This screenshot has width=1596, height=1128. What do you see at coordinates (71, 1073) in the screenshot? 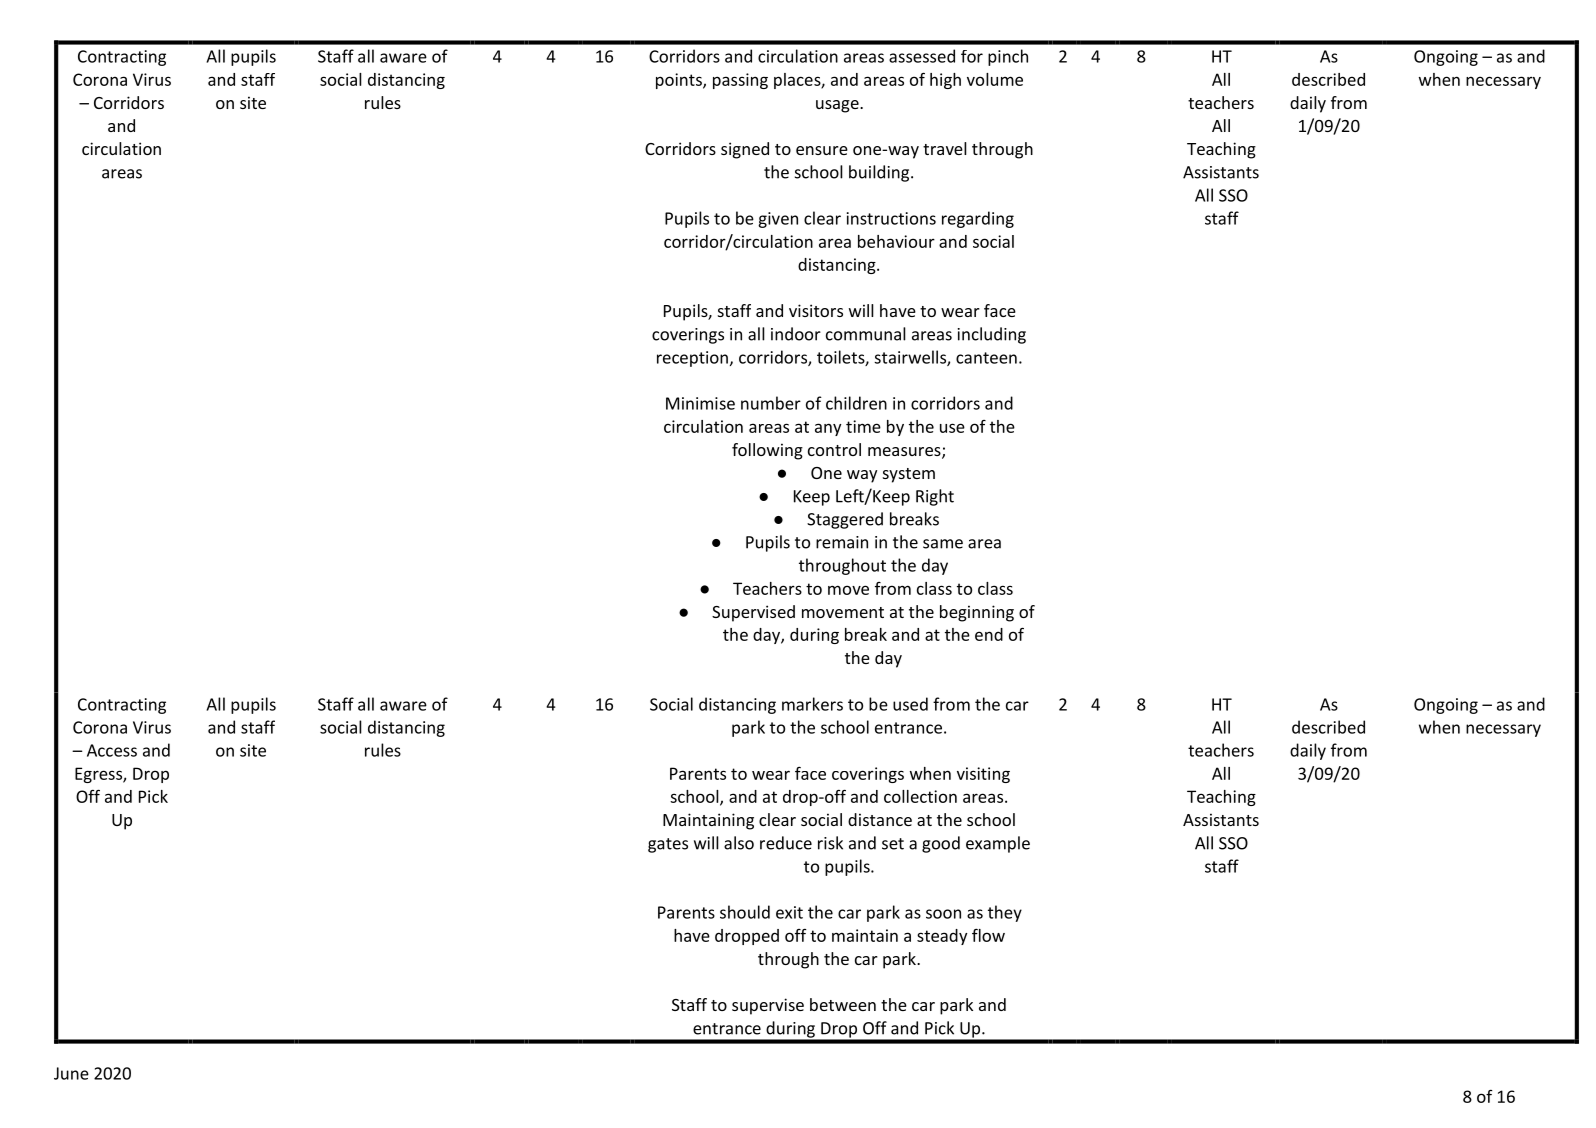
I see `June` at bounding box center [71, 1073].
